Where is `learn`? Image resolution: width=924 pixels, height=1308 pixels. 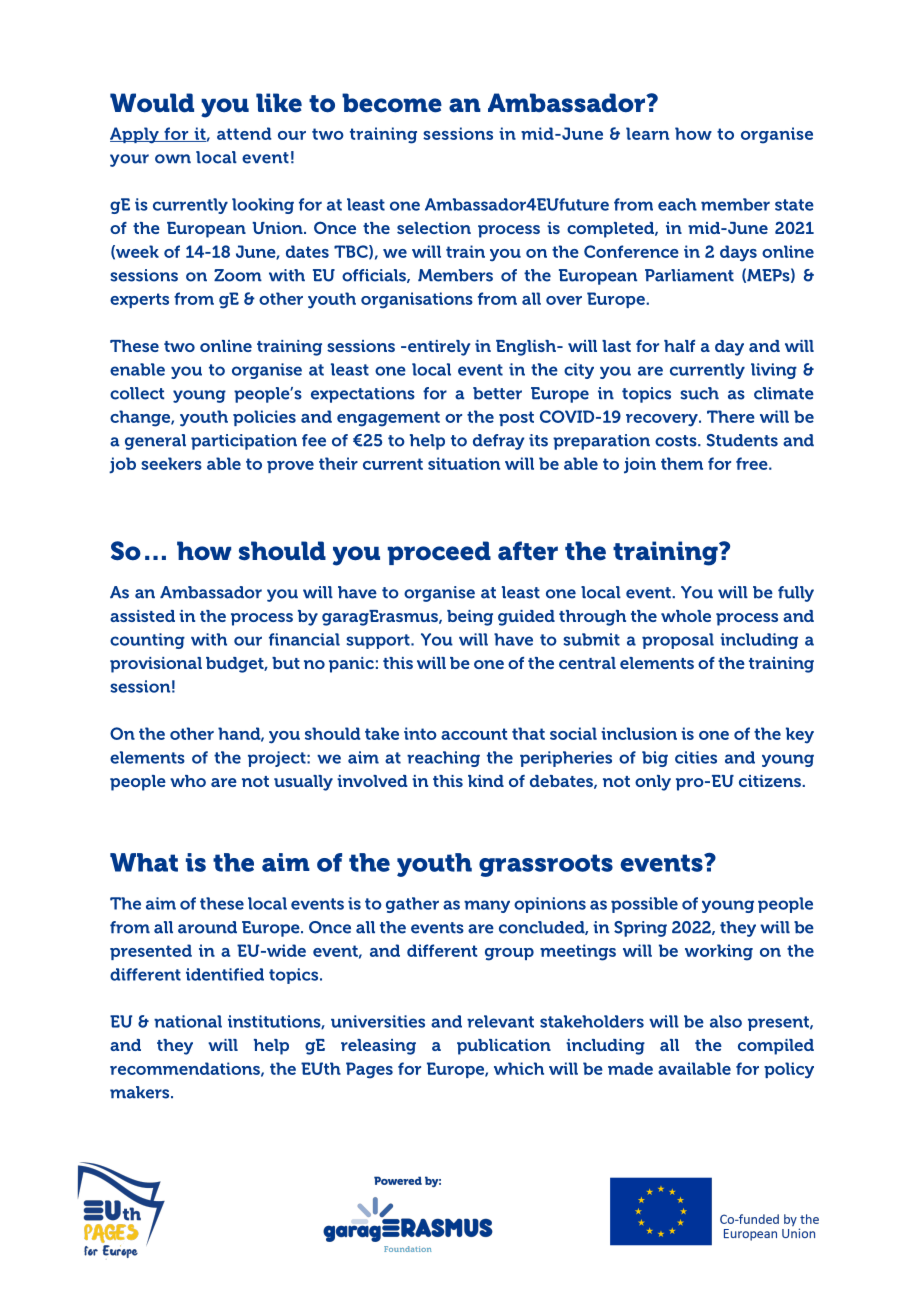
learn is located at coordinates (647, 133).
